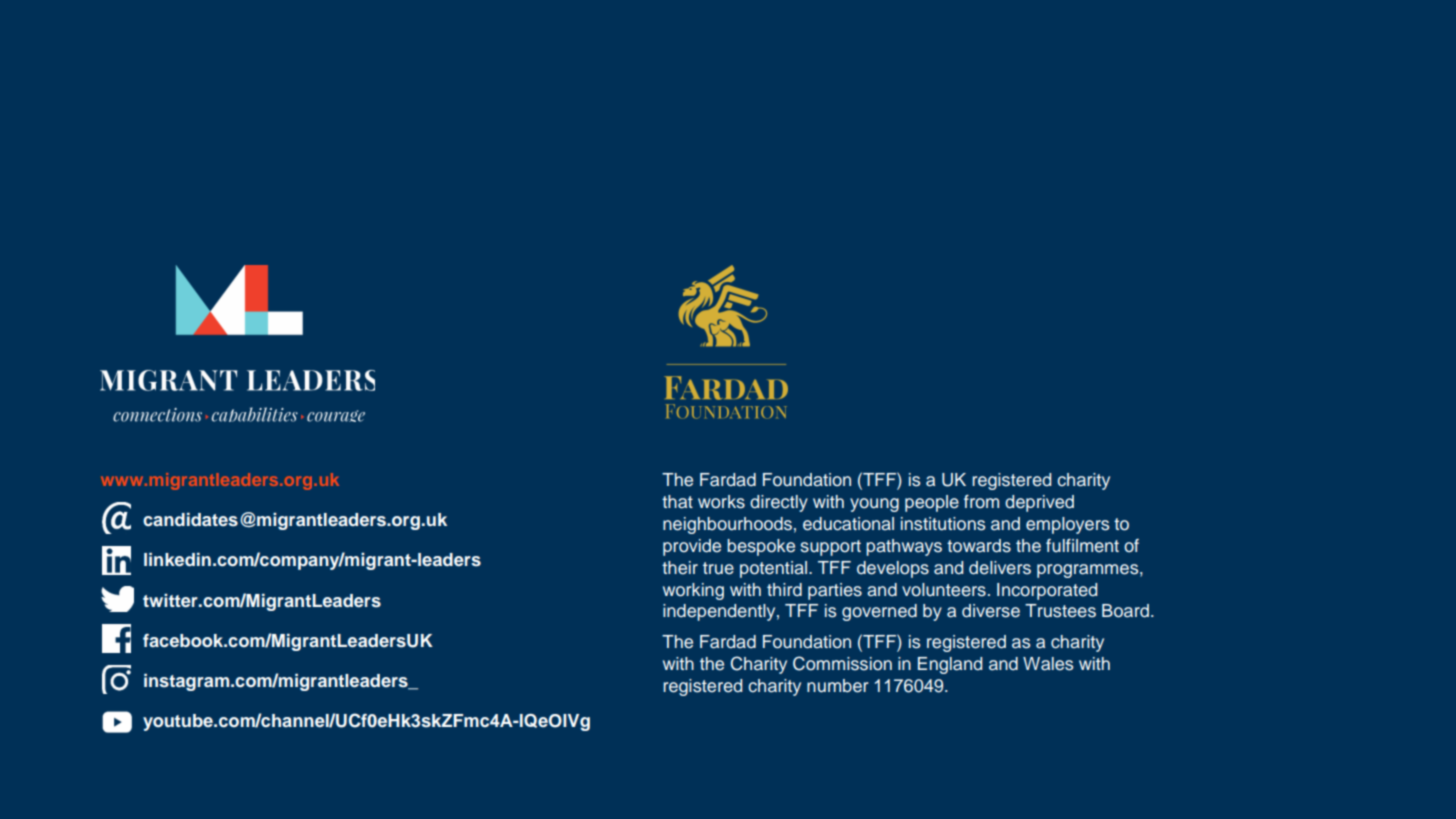  What do you see at coordinates (1039, 503) in the image?
I see `deprived` at bounding box center [1039, 503].
